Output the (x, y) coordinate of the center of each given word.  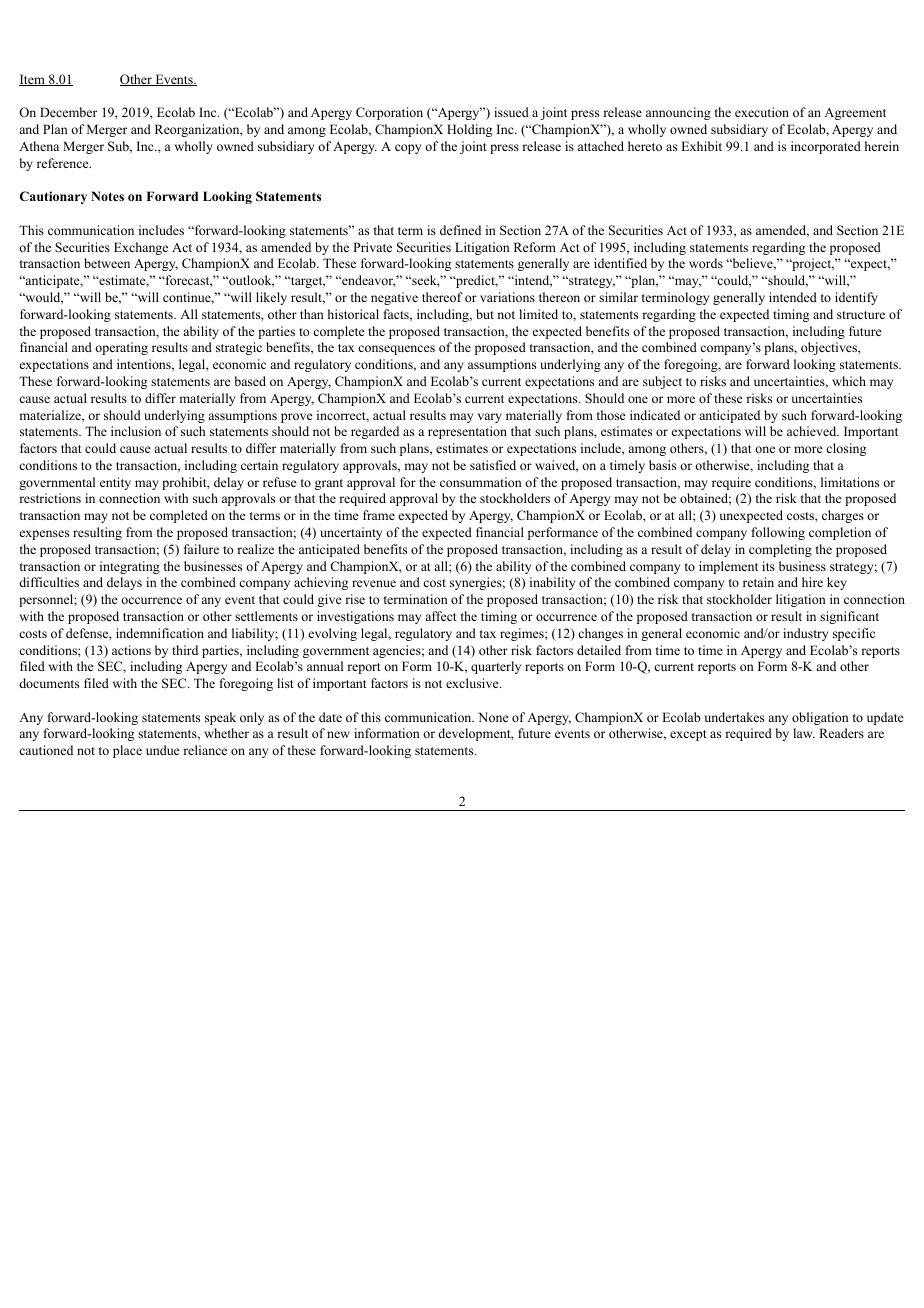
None (493, 717)
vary (490, 418)
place (127, 751)
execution (762, 112)
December (68, 112)
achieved (813, 431)
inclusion (136, 431)
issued (511, 112)
